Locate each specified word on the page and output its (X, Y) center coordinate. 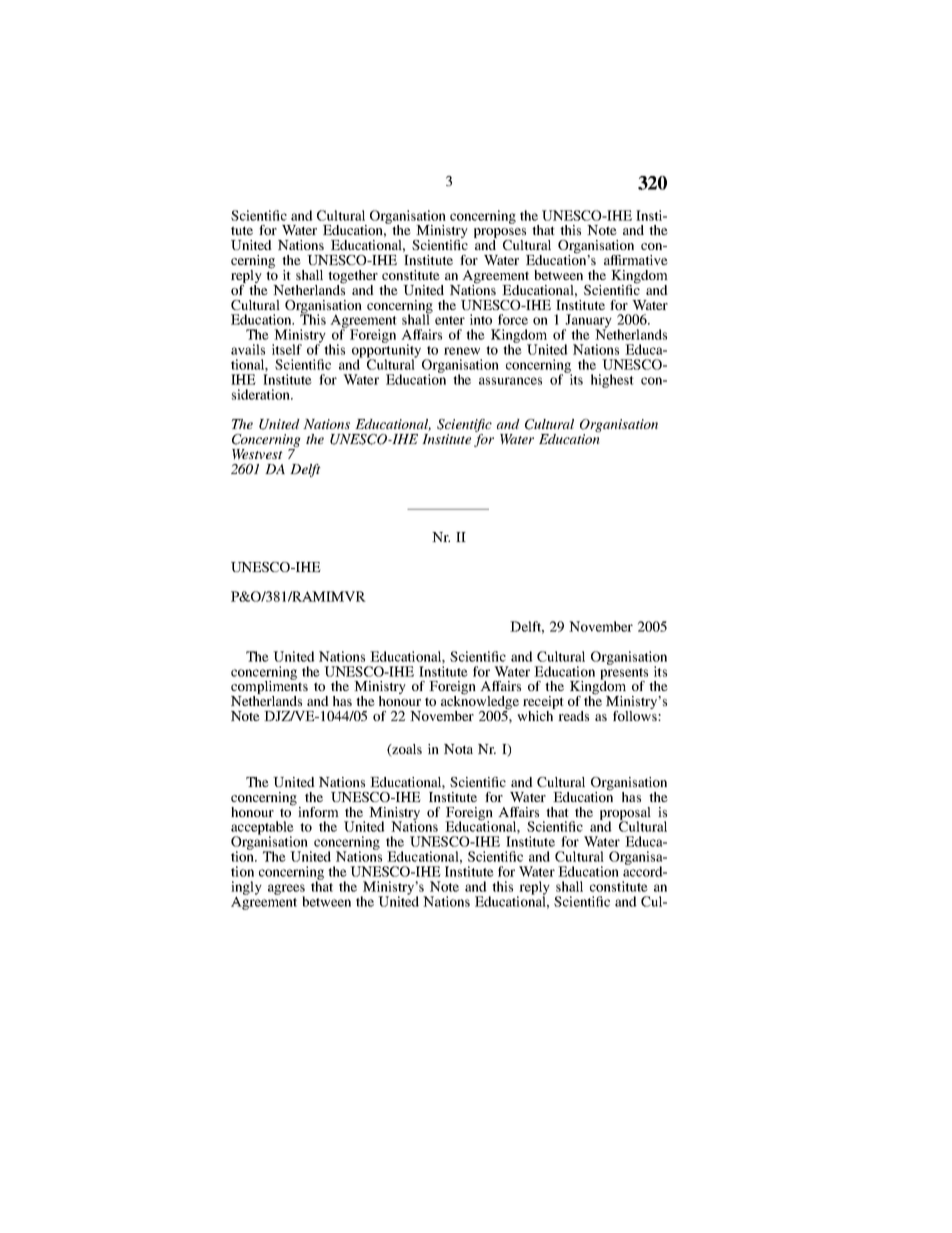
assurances (510, 381)
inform (318, 812)
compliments (269, 688)
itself (287, 349)
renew (462, 351)
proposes (500, 234)
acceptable (262, 829)
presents (624, 675)
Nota (458, 749)
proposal (625, 814)
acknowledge (480, 702)
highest (612, 381)
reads (573, 716)
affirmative (636, 260)
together (353, 278)
